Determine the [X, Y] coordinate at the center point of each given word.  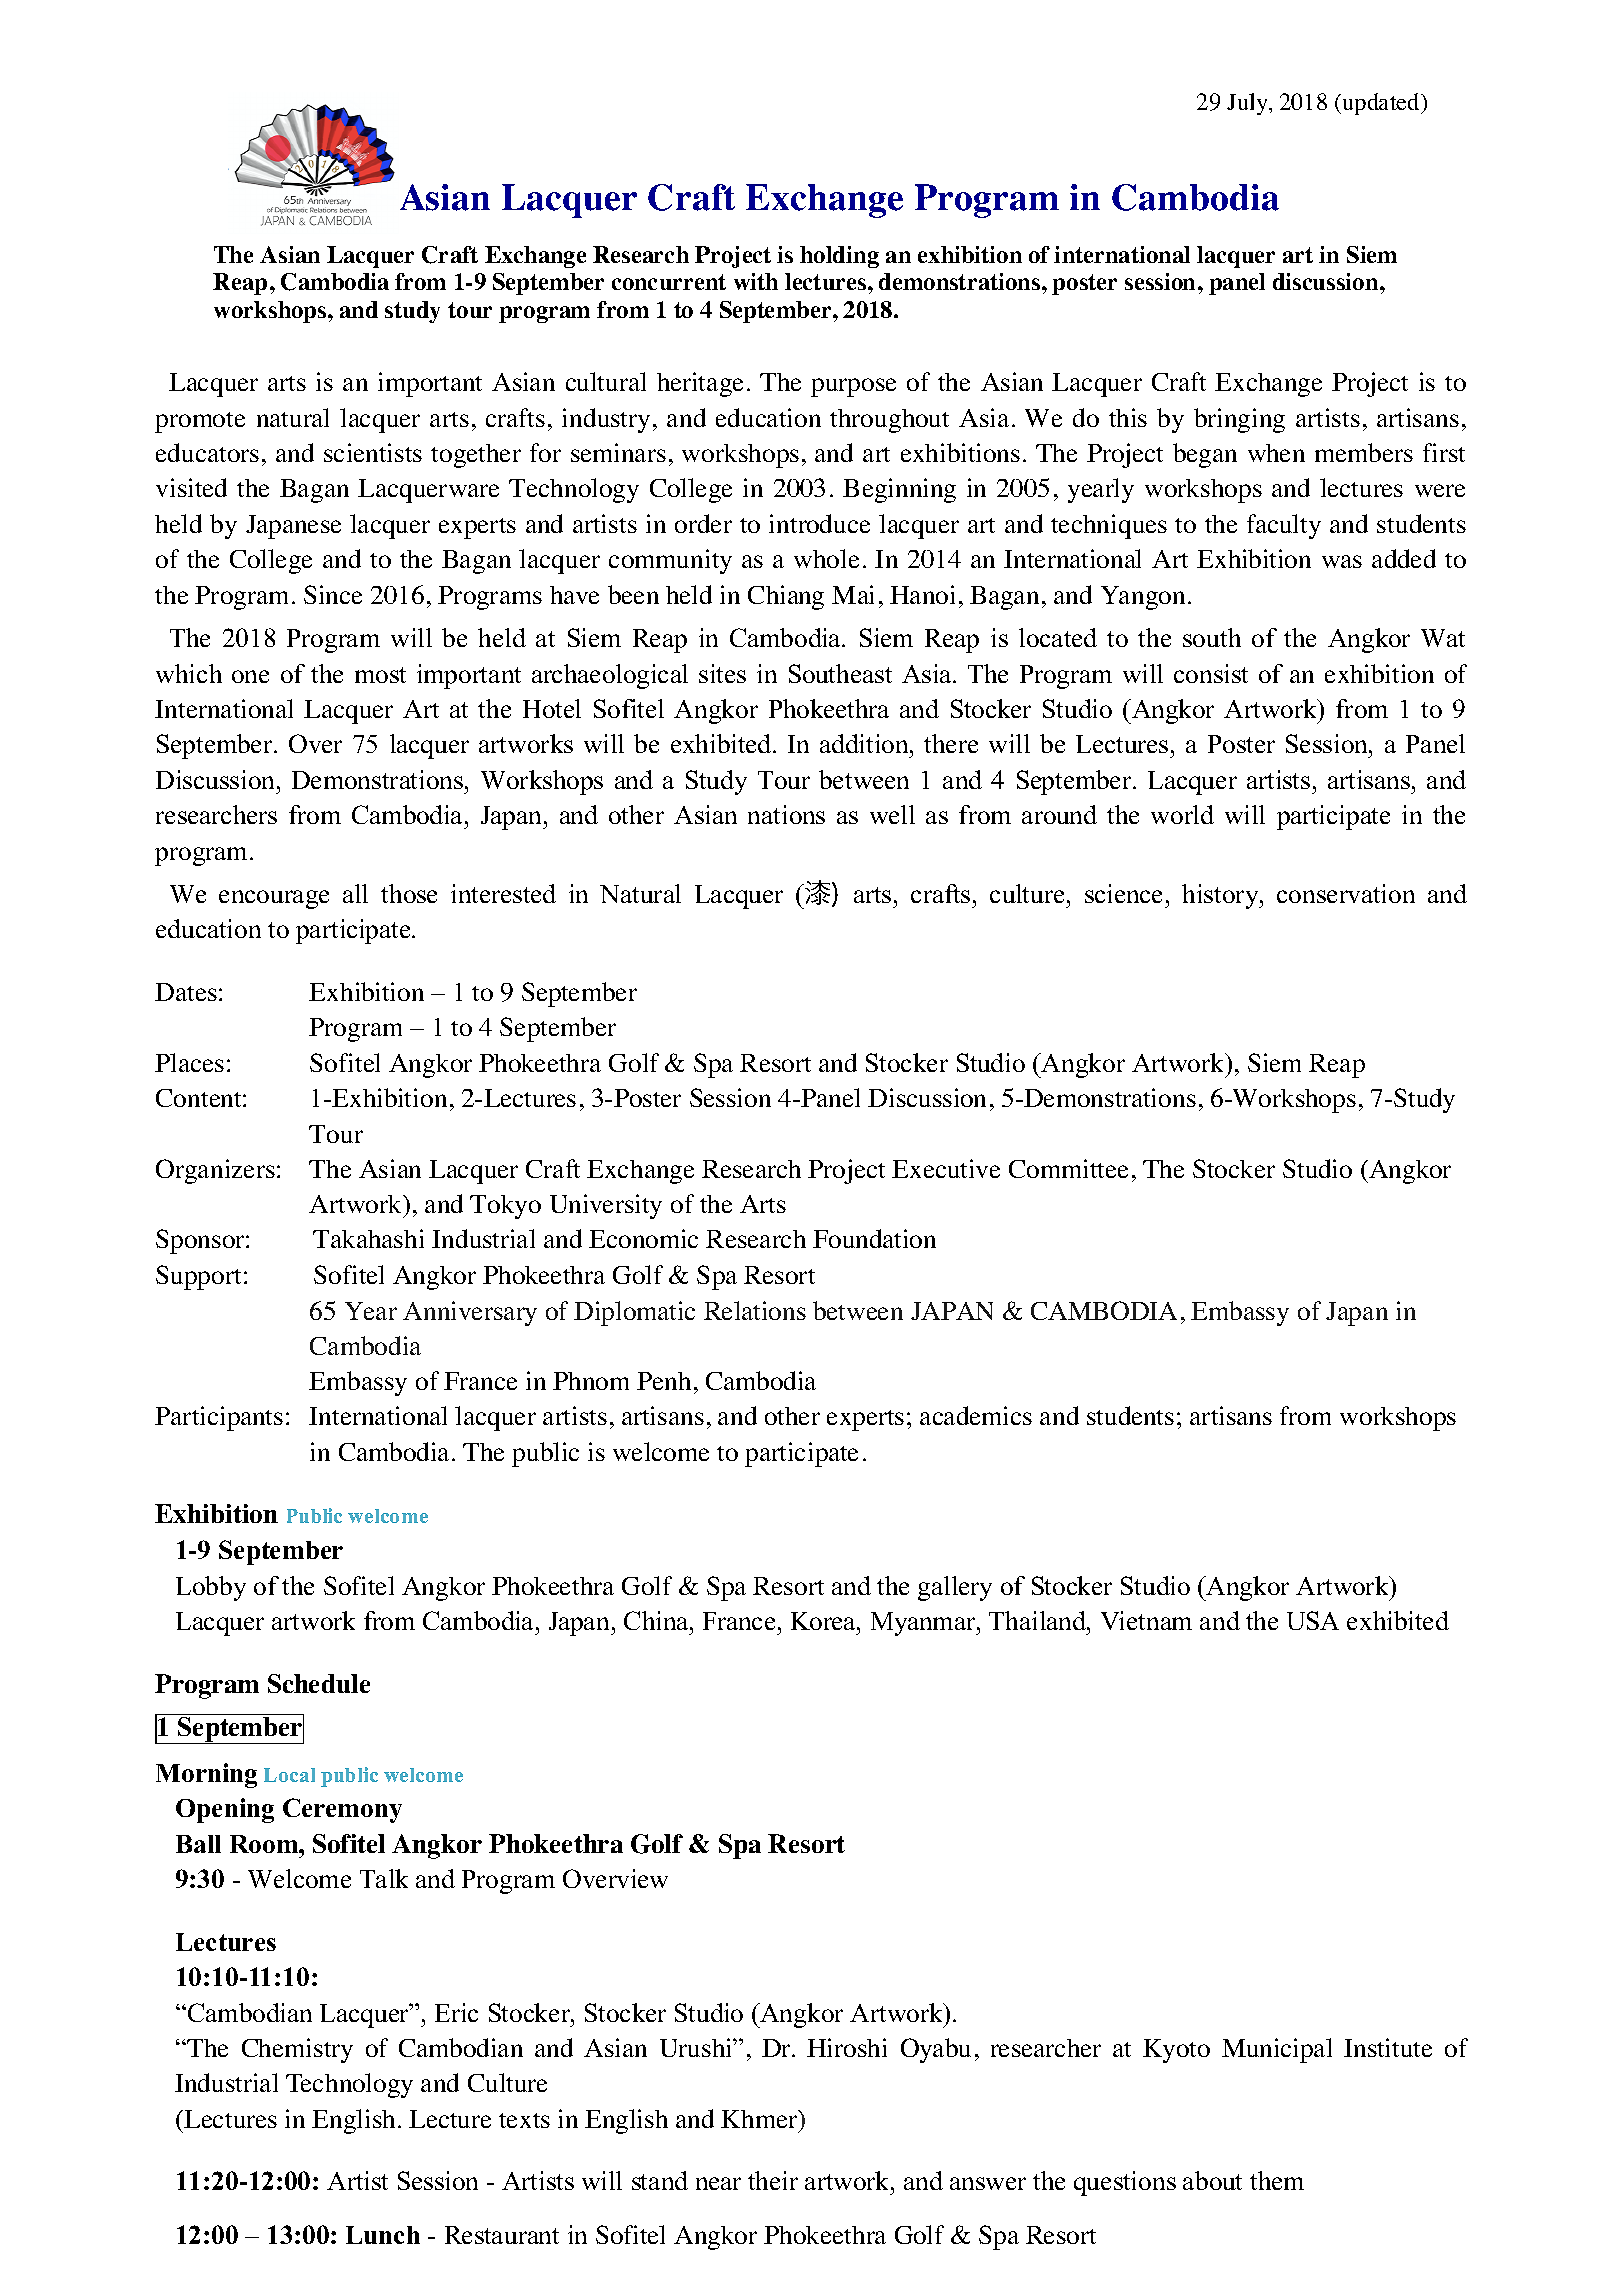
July [1248, 104]
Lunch [383, 2235]
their [773, 2180]
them [1277, 2180]
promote [200, 422]
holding [839, 257]
